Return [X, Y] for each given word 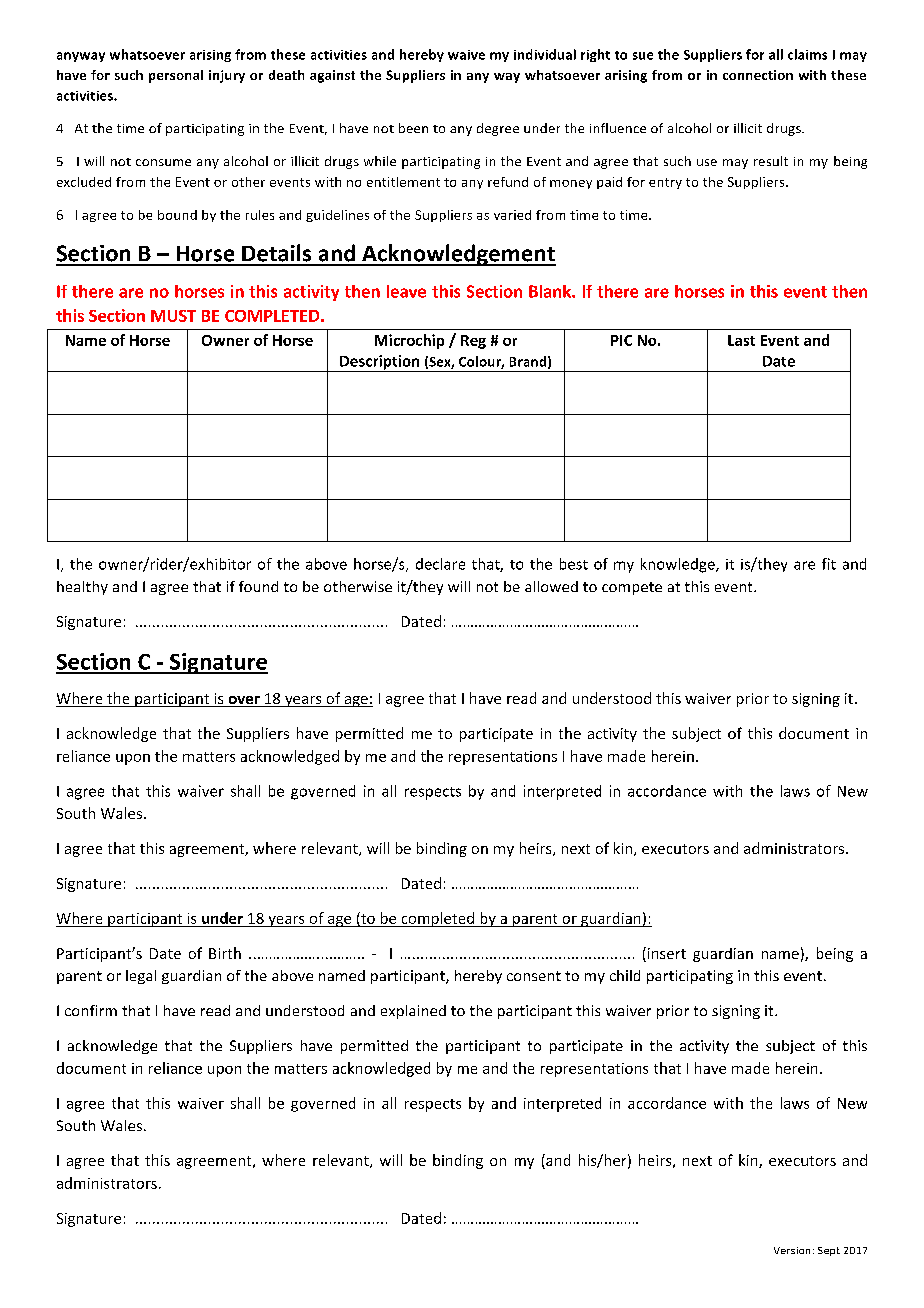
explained [413, 1012]
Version [792, 1250]
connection [758, 75]
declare [440, 564]
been [413, 128]
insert [665, 954]
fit [829, 564]
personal [176, 76]
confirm [91, 1010]
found [258, 586]
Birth [225, 953]
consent [534, 976]
